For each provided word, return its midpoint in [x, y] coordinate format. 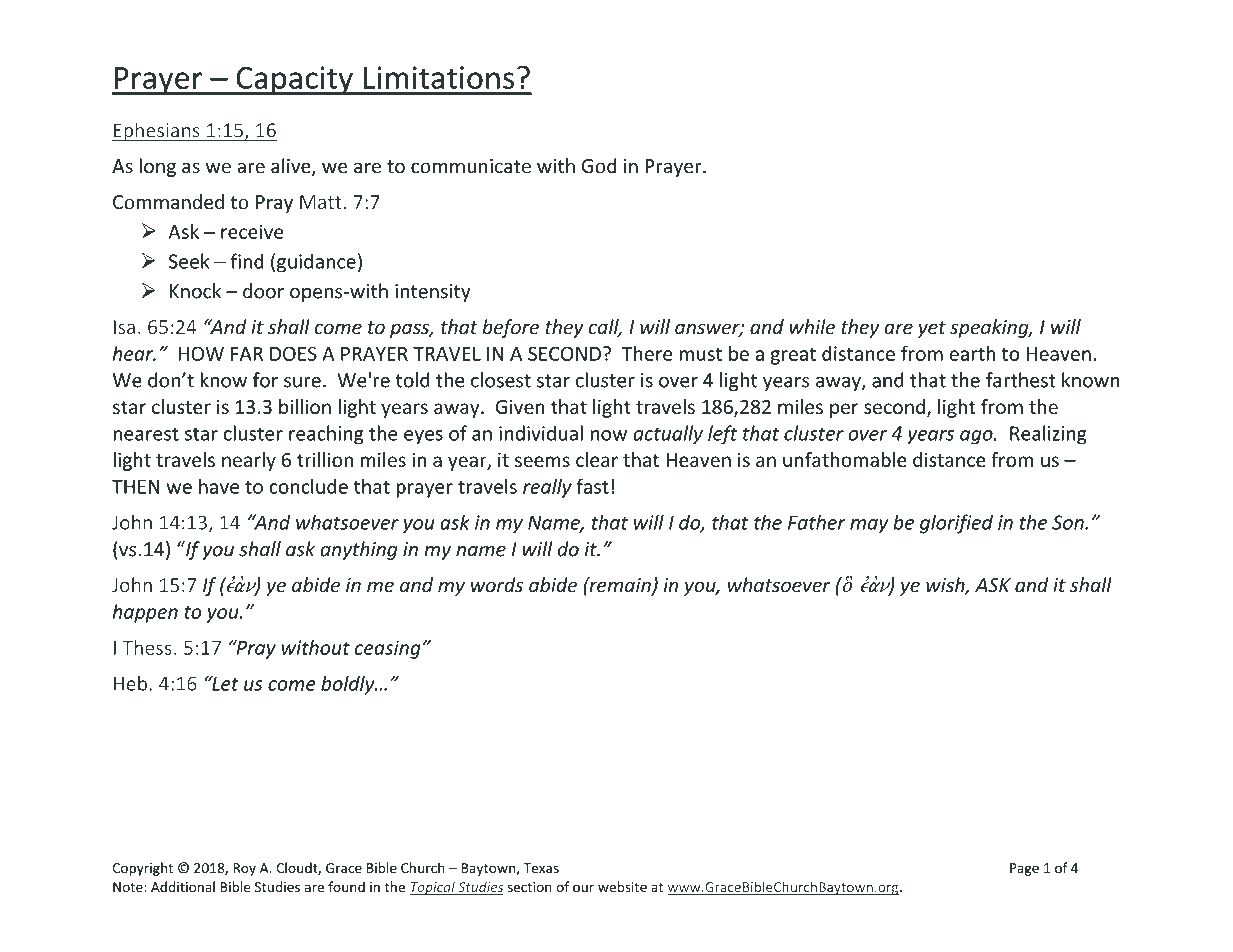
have [219, 486]
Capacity [294, 80]
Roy [244, 869]
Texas [541, 868]
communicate [471, 166]
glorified [956, 524]
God [599, 166]
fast [592, 486]
